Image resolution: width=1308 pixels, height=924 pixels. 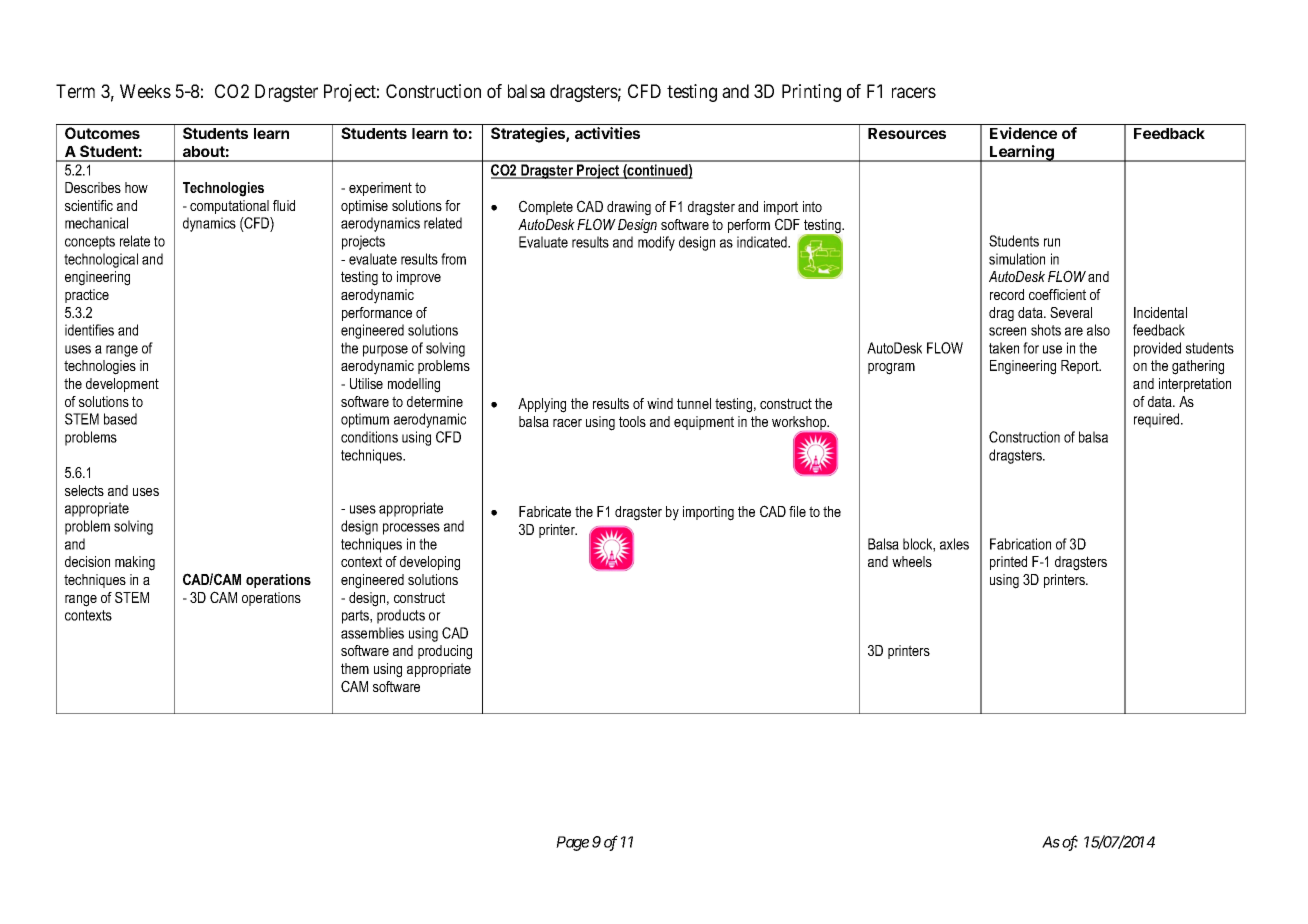 I want to click on them, so click(x=355, y=668).
